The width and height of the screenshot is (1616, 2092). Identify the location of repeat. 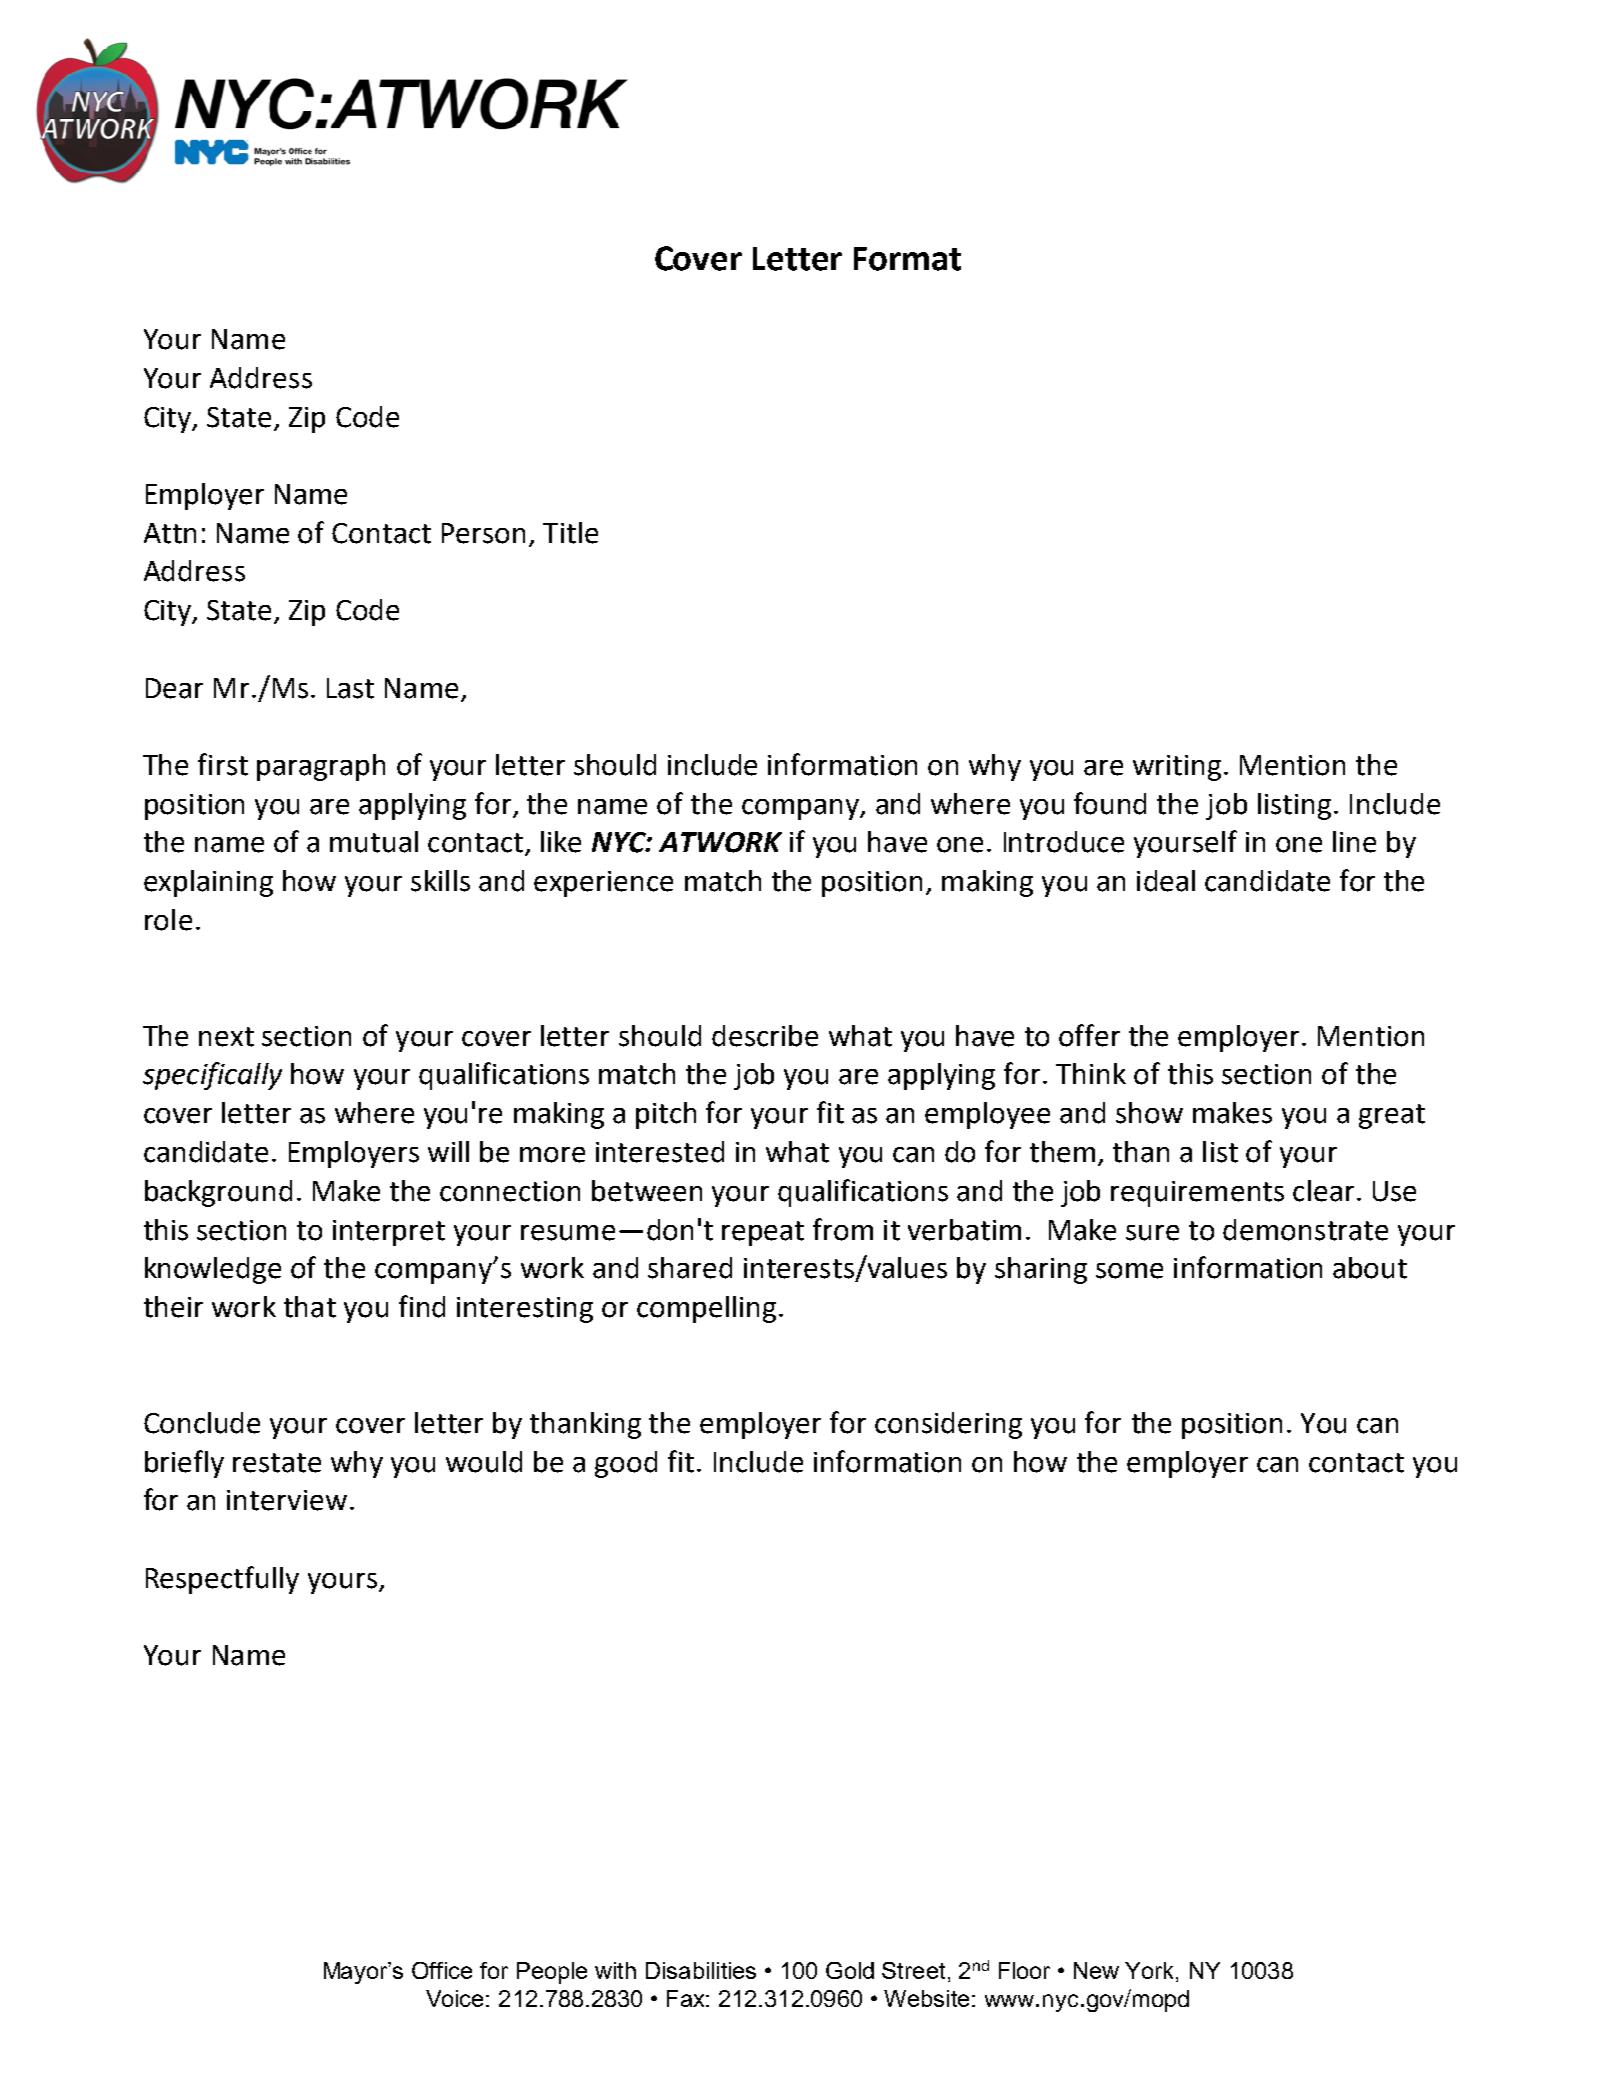
(763, 1233).
